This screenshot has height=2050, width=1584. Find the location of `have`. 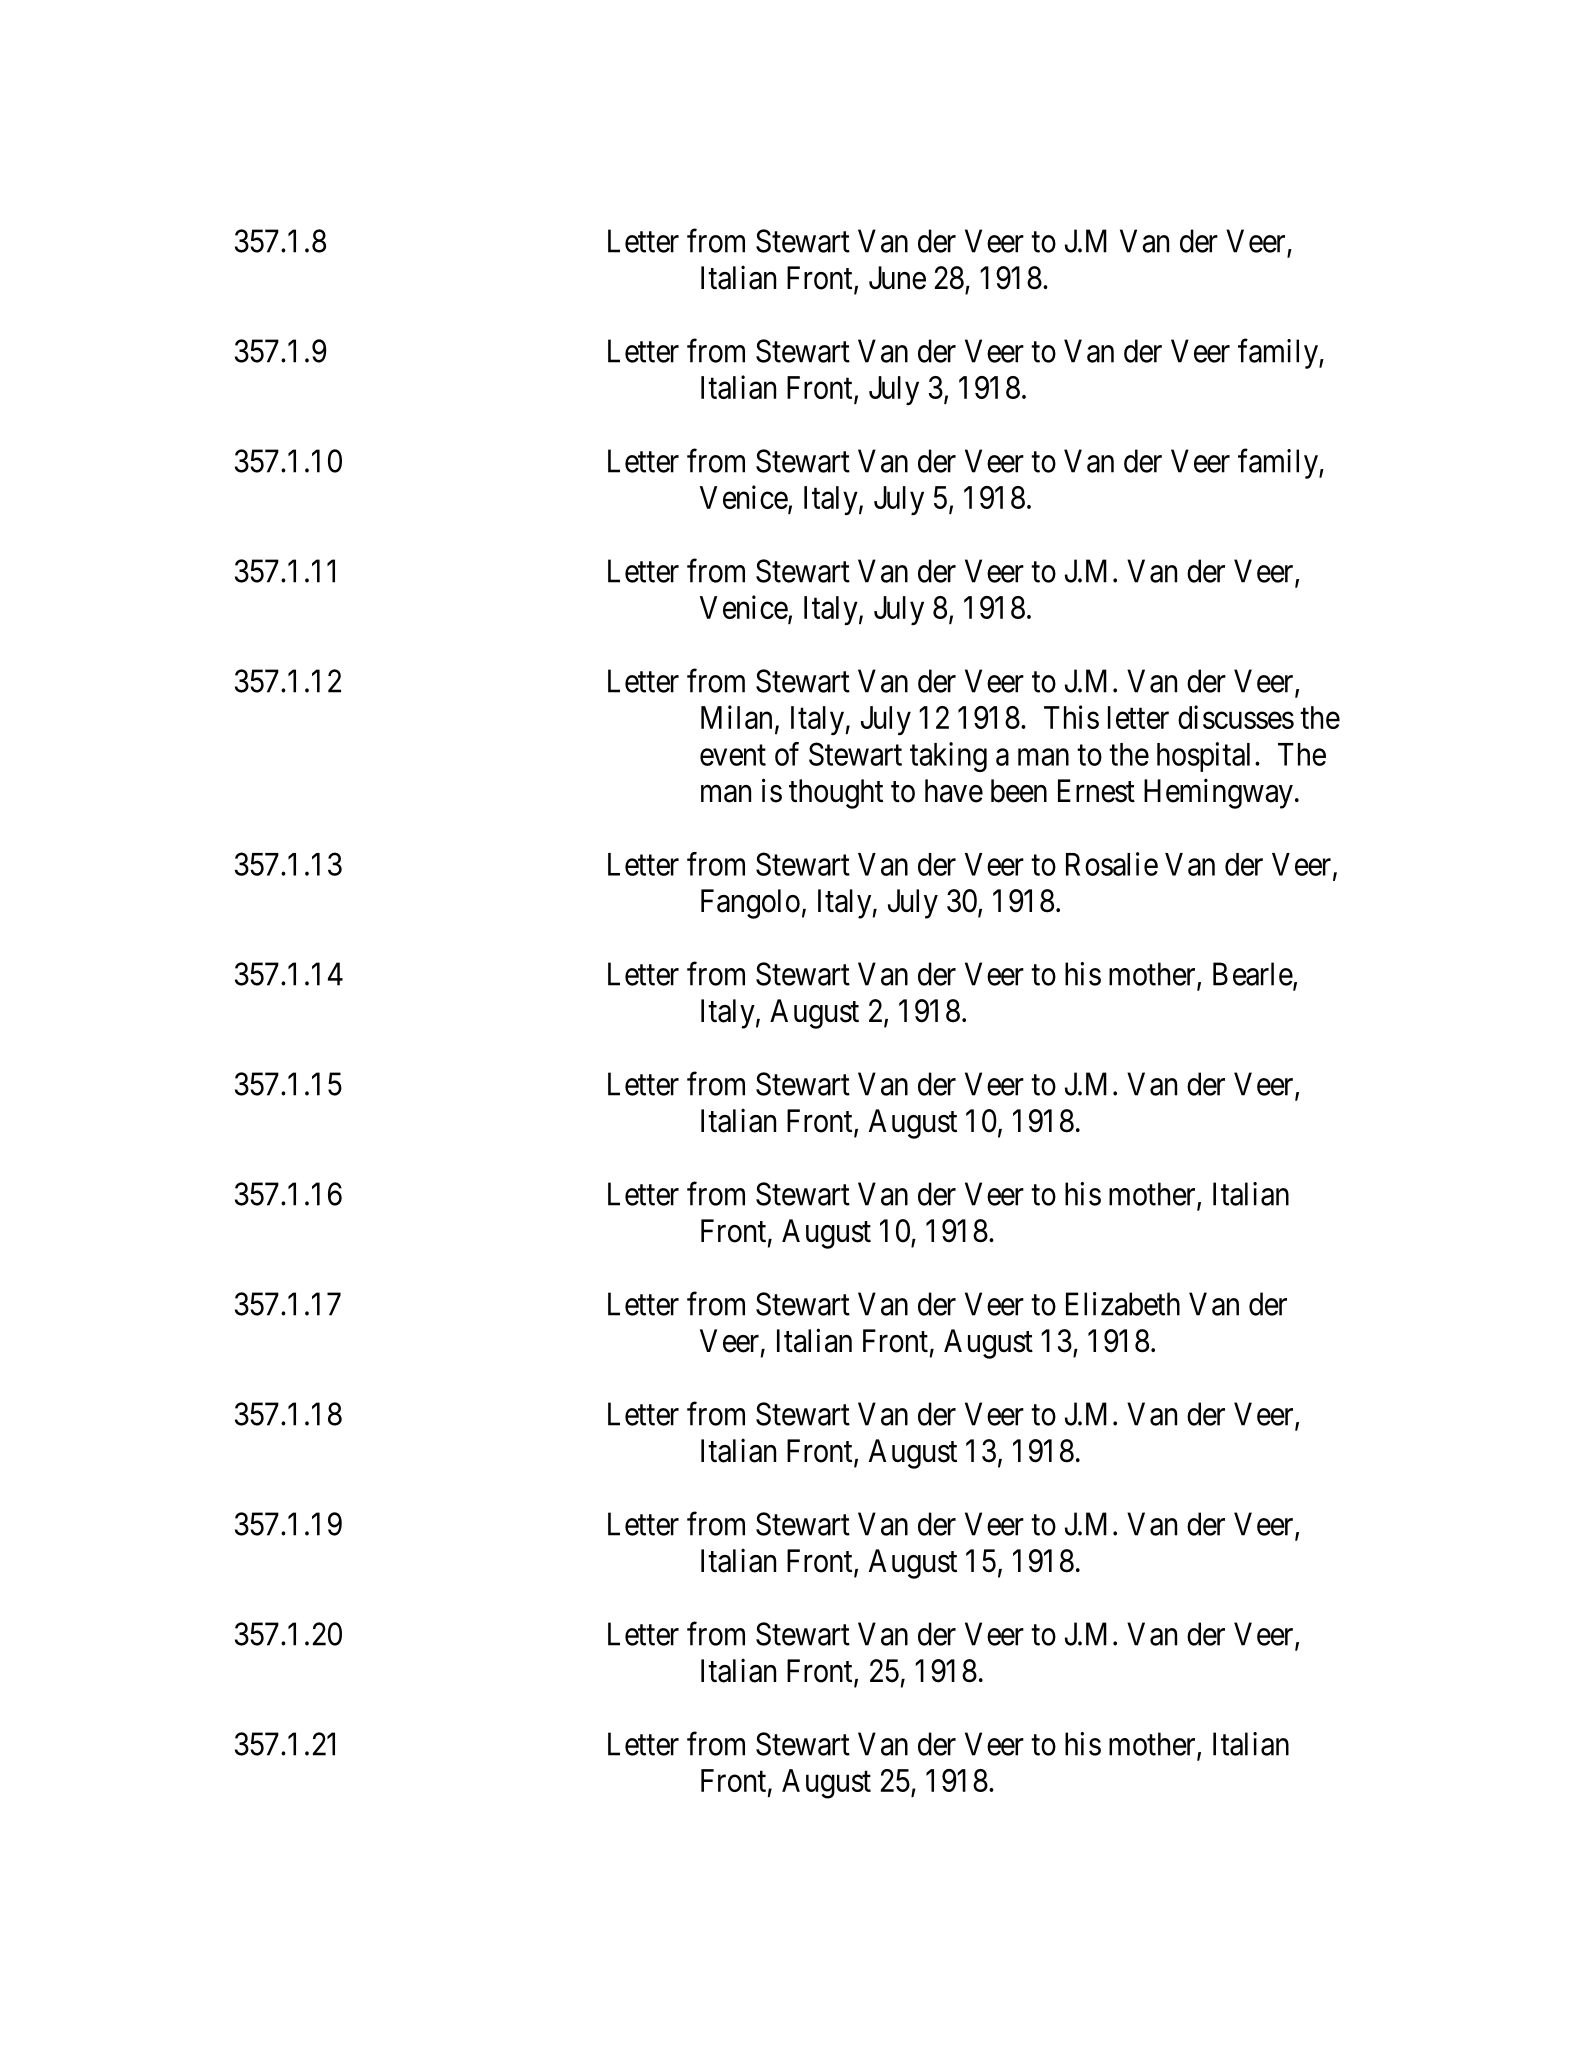

have is located at coordinates (954, 791).
